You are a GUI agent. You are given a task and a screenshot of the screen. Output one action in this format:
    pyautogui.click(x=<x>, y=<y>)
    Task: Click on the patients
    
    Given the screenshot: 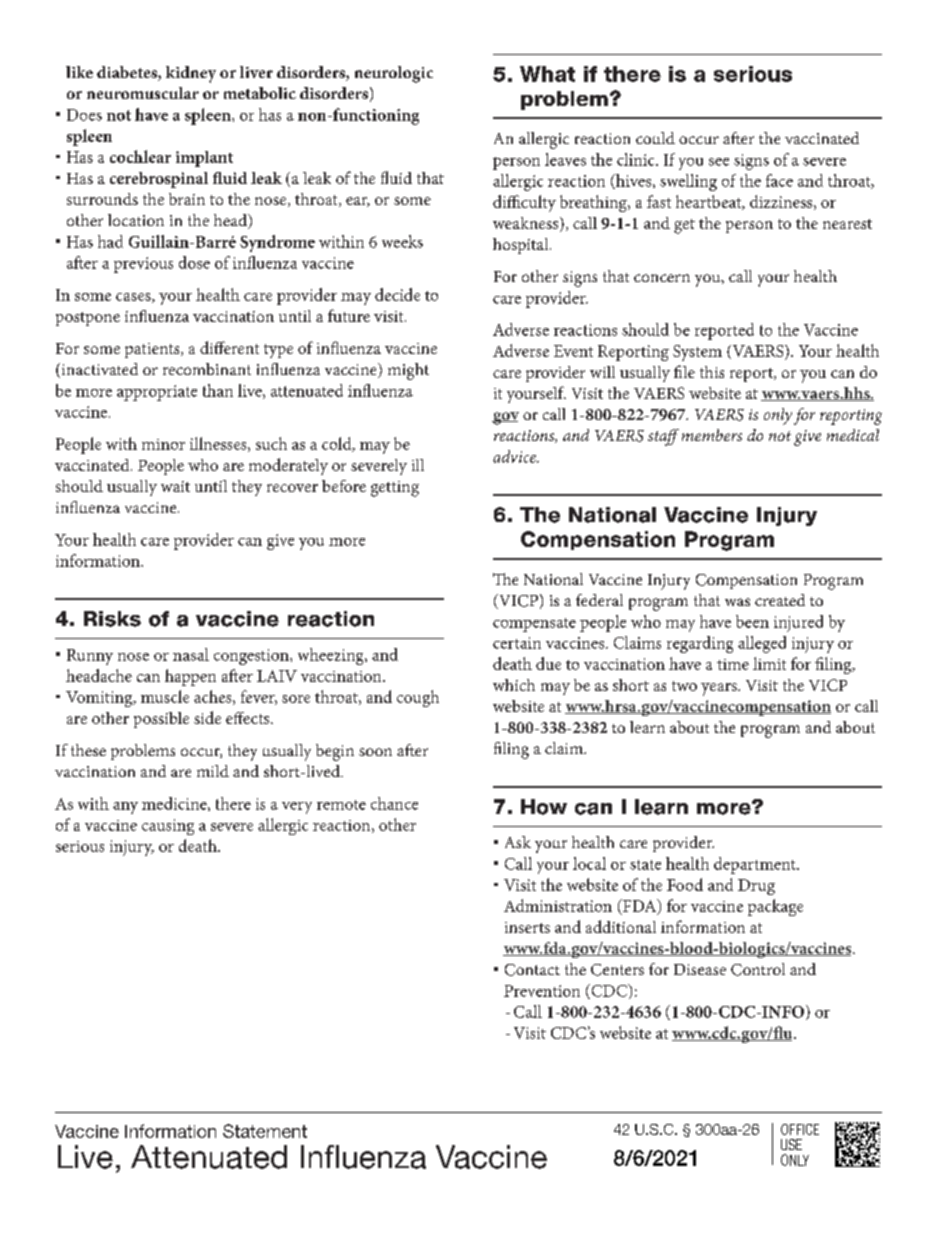 What is the action you would take?
    pyautogui.click(x=153, y=350)
